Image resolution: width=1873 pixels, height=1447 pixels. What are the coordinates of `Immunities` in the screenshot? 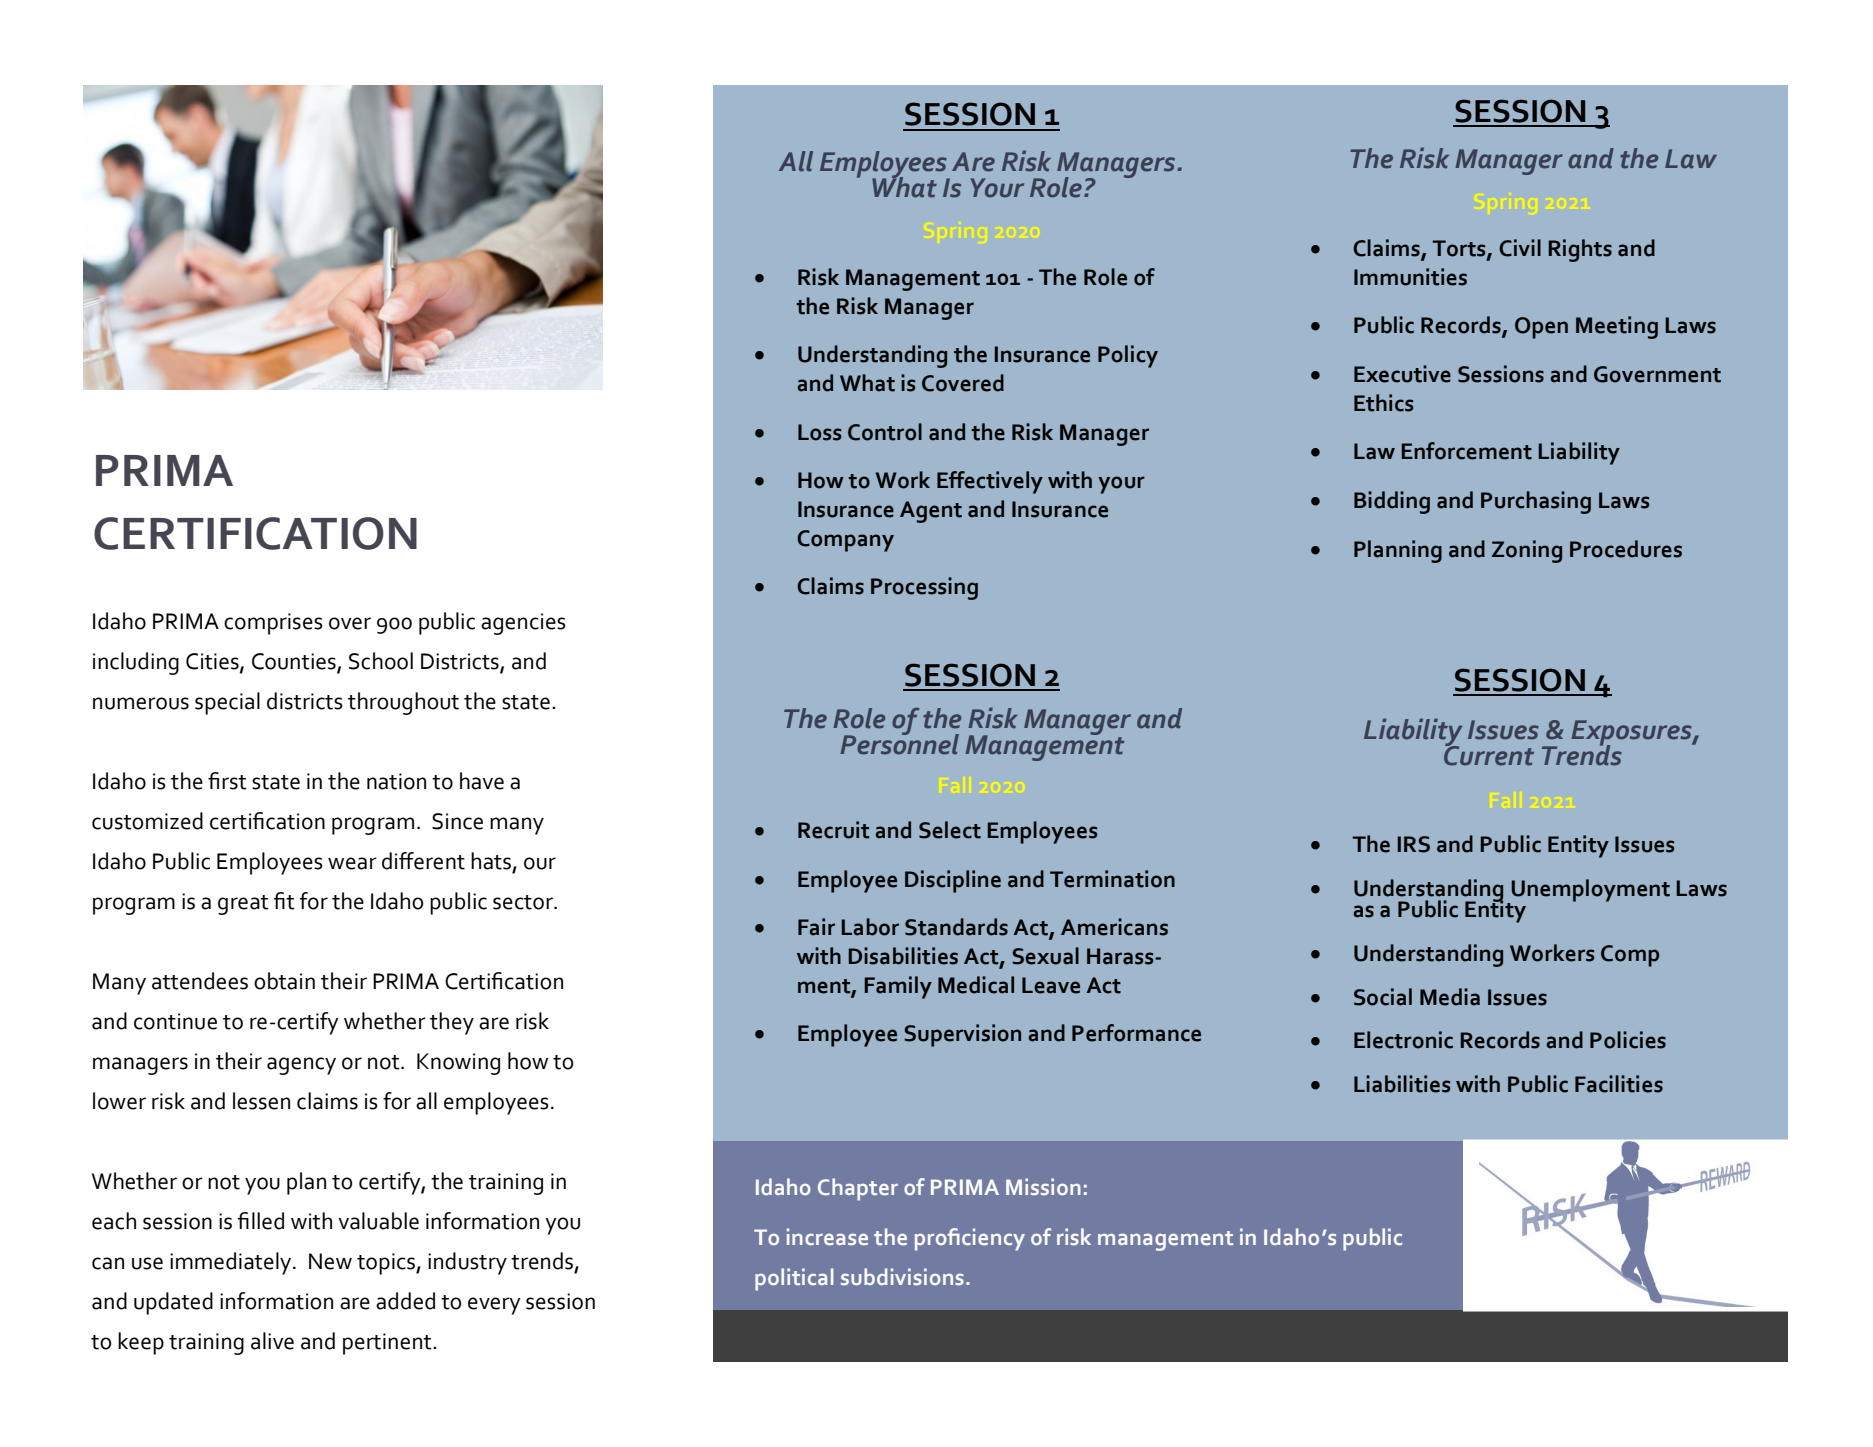 It's located at (1410, 277).
